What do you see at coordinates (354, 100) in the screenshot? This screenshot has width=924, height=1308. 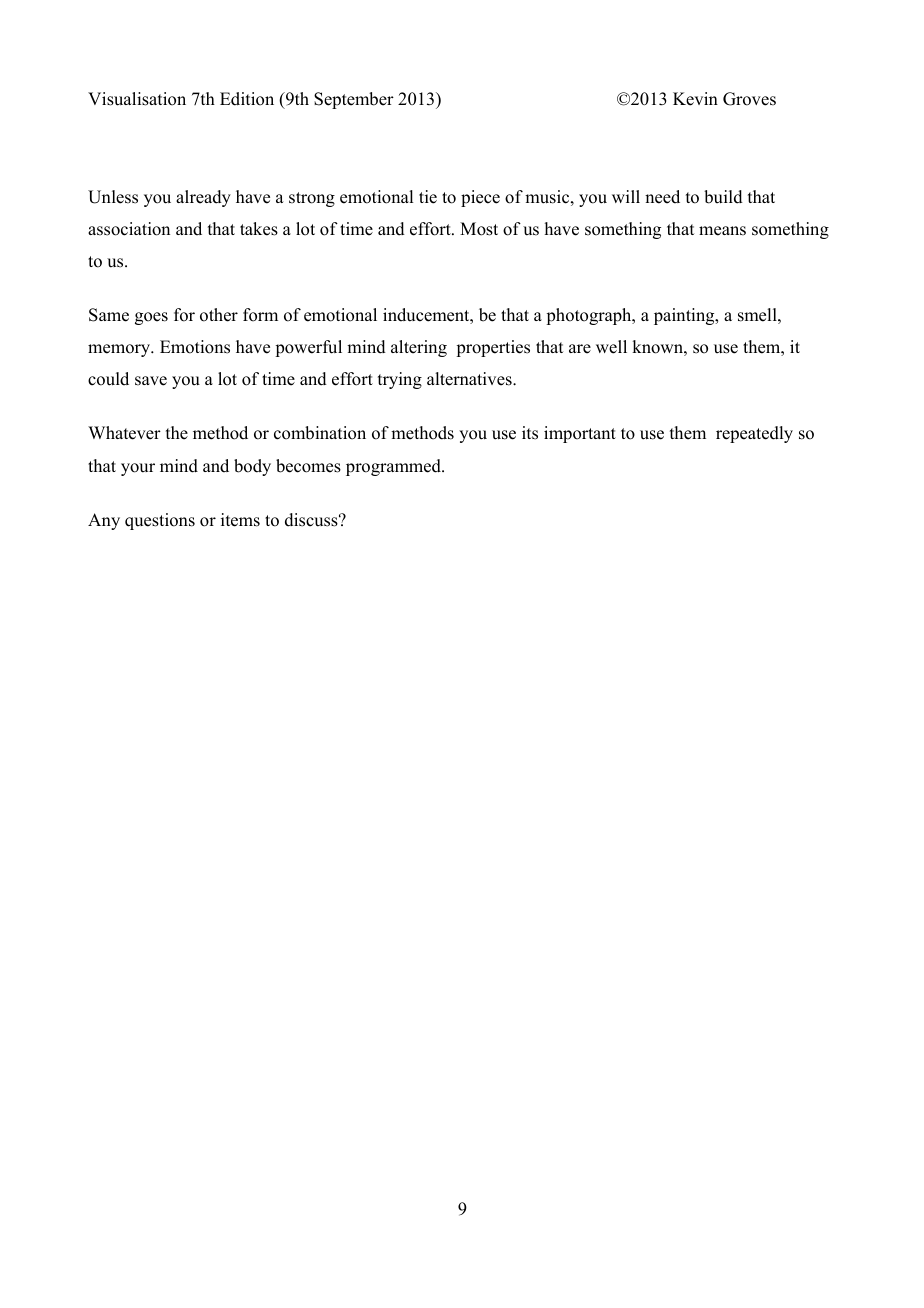 I see `September` at bounding box center [354, 100].
